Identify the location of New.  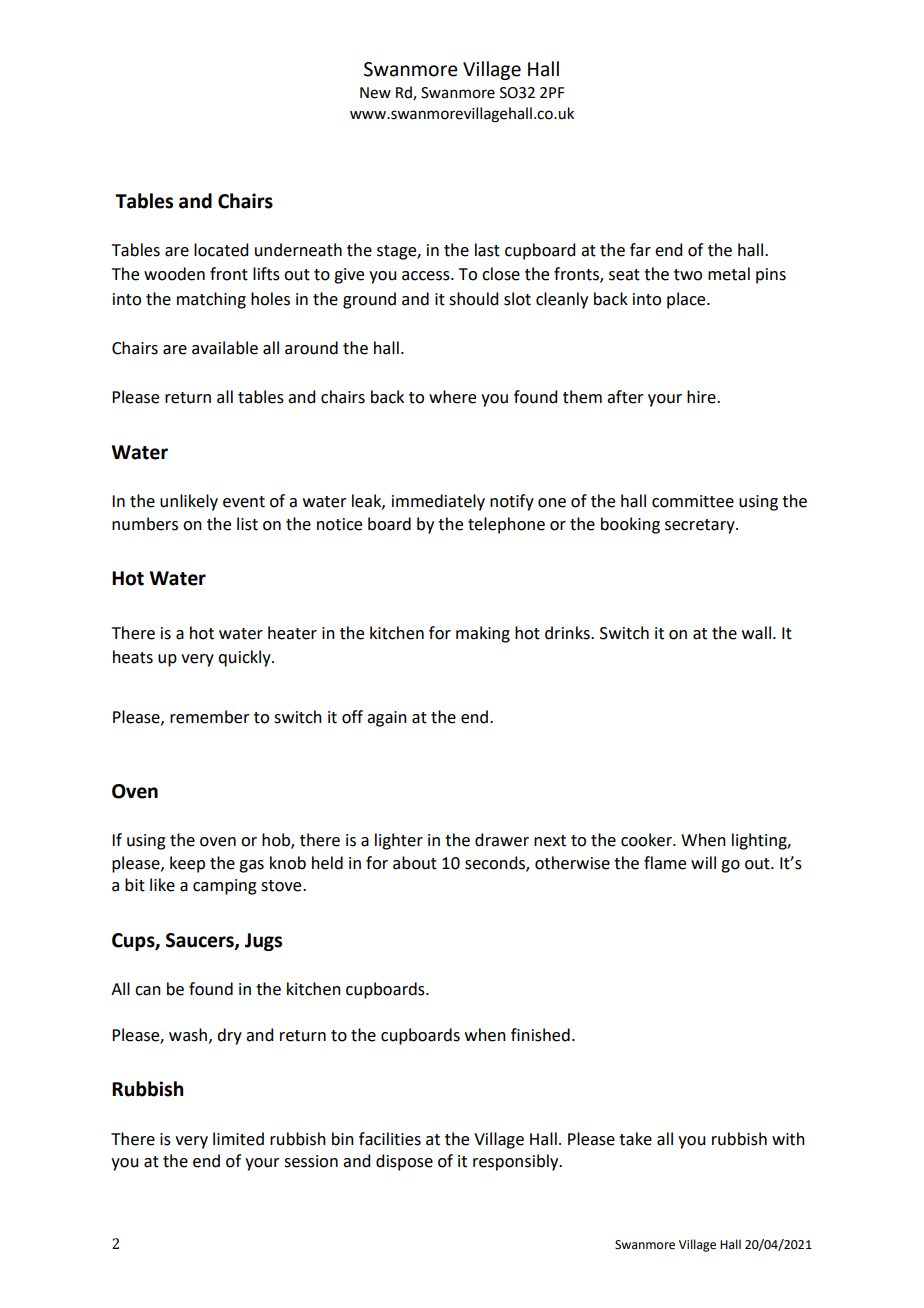
(375, 93).
